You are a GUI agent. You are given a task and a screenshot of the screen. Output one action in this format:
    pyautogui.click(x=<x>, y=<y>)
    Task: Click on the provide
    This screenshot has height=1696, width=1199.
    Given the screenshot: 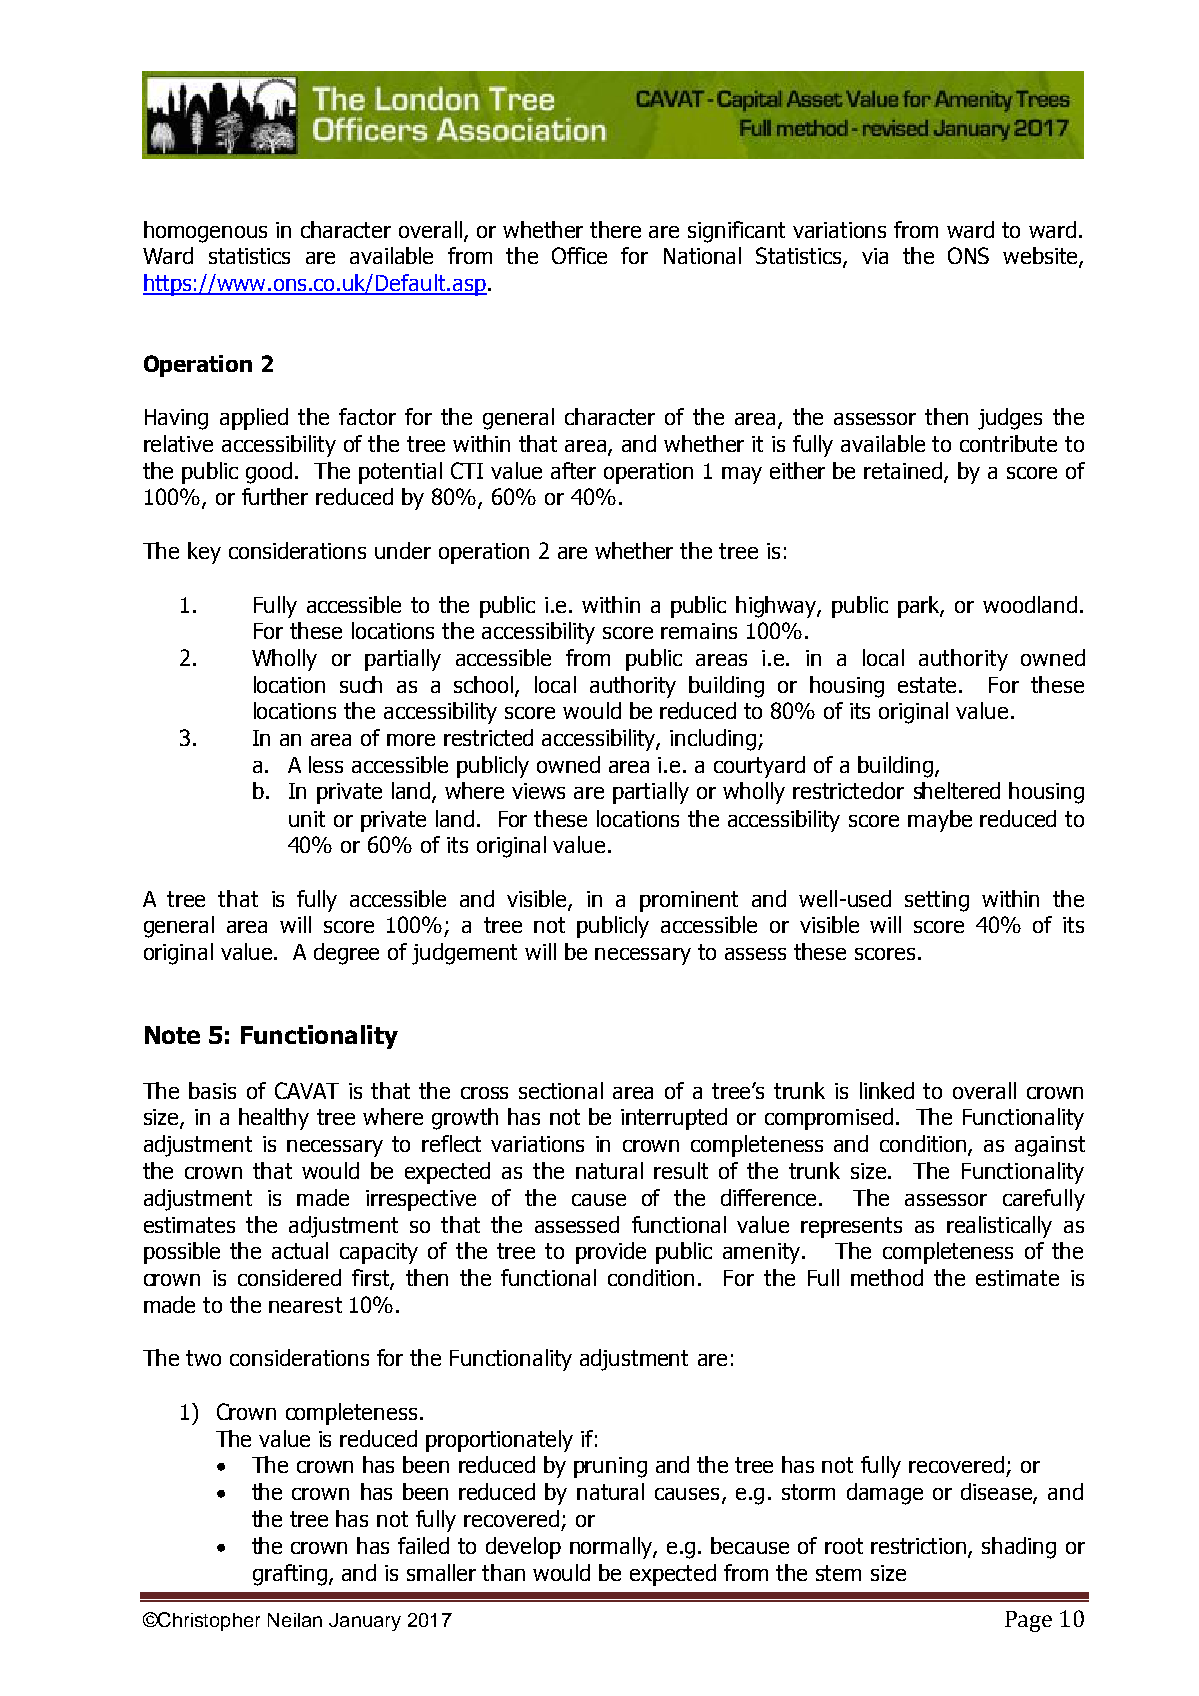 What is the action you would take?
    pyautogui.click(x=611, y=1253)
